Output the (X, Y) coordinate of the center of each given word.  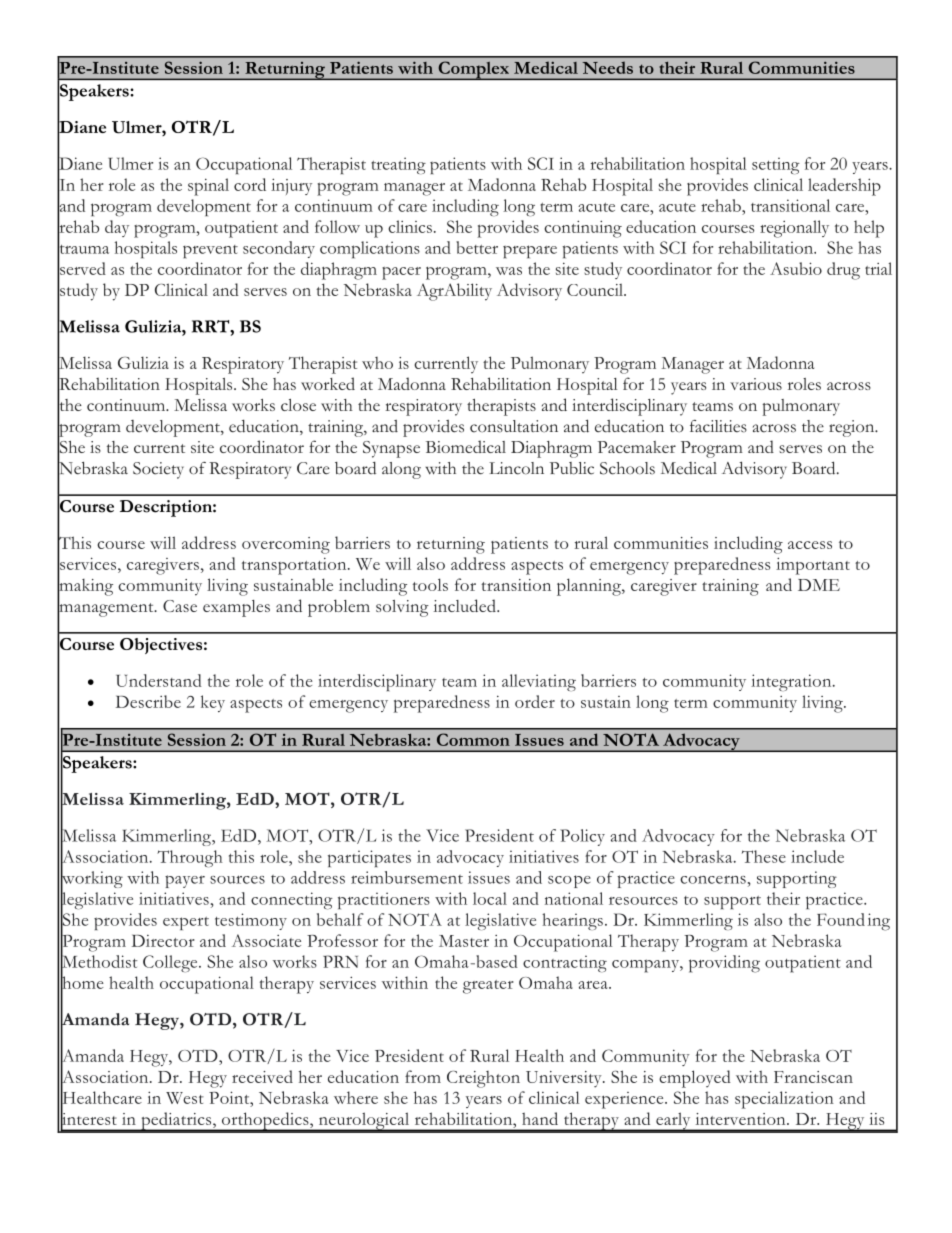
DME (819, 585)
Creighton (483, 1079)
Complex (473, 70)
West (185, 1098)
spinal (208, 187)
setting (776, 165)
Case (180, 606)
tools (430, 584)
